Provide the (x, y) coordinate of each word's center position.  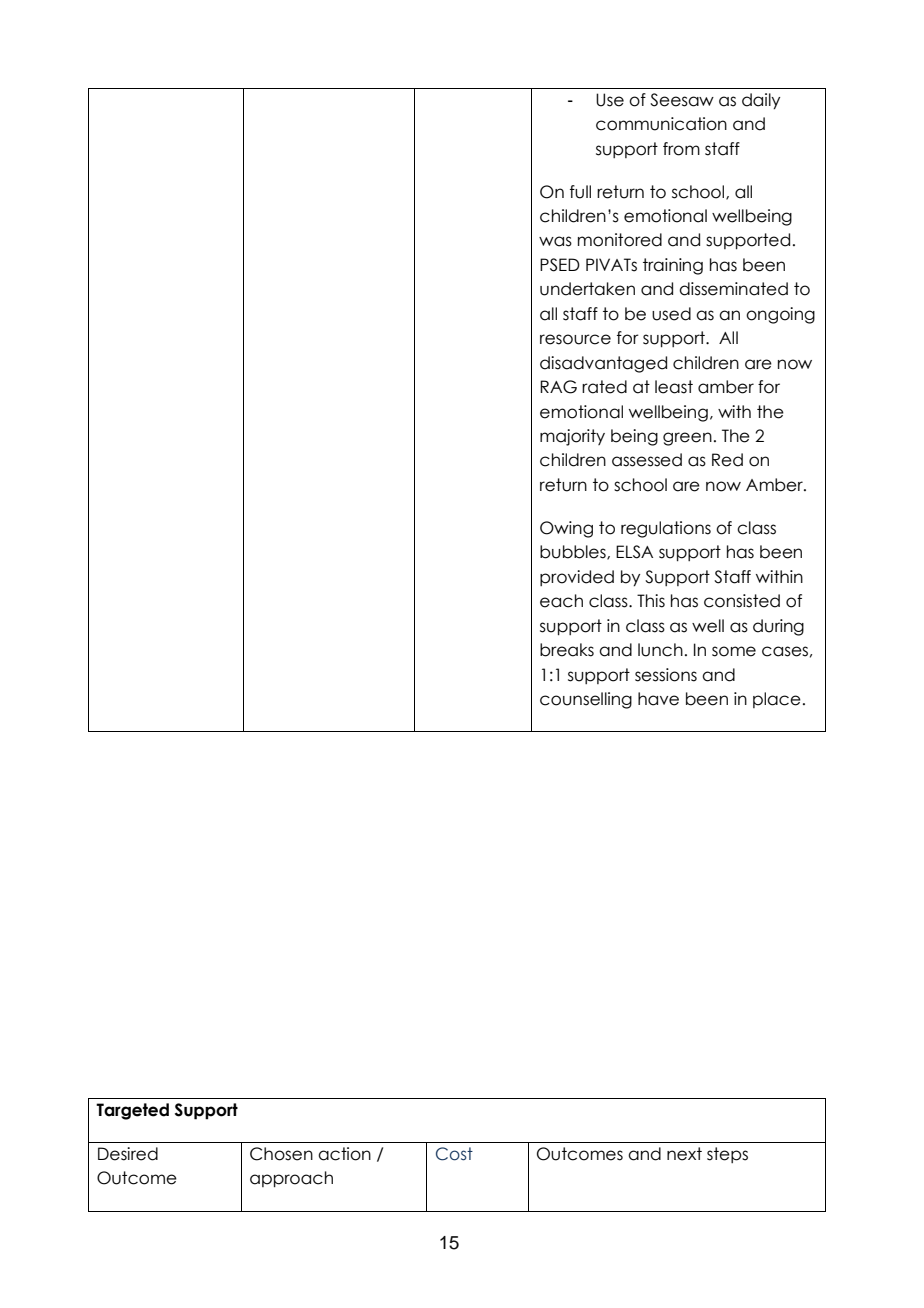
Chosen (281, 1154)
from (681, 149)
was (555, 241)
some (734, 651)
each (561, 601)
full (580, 192)
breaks (567, 650)
